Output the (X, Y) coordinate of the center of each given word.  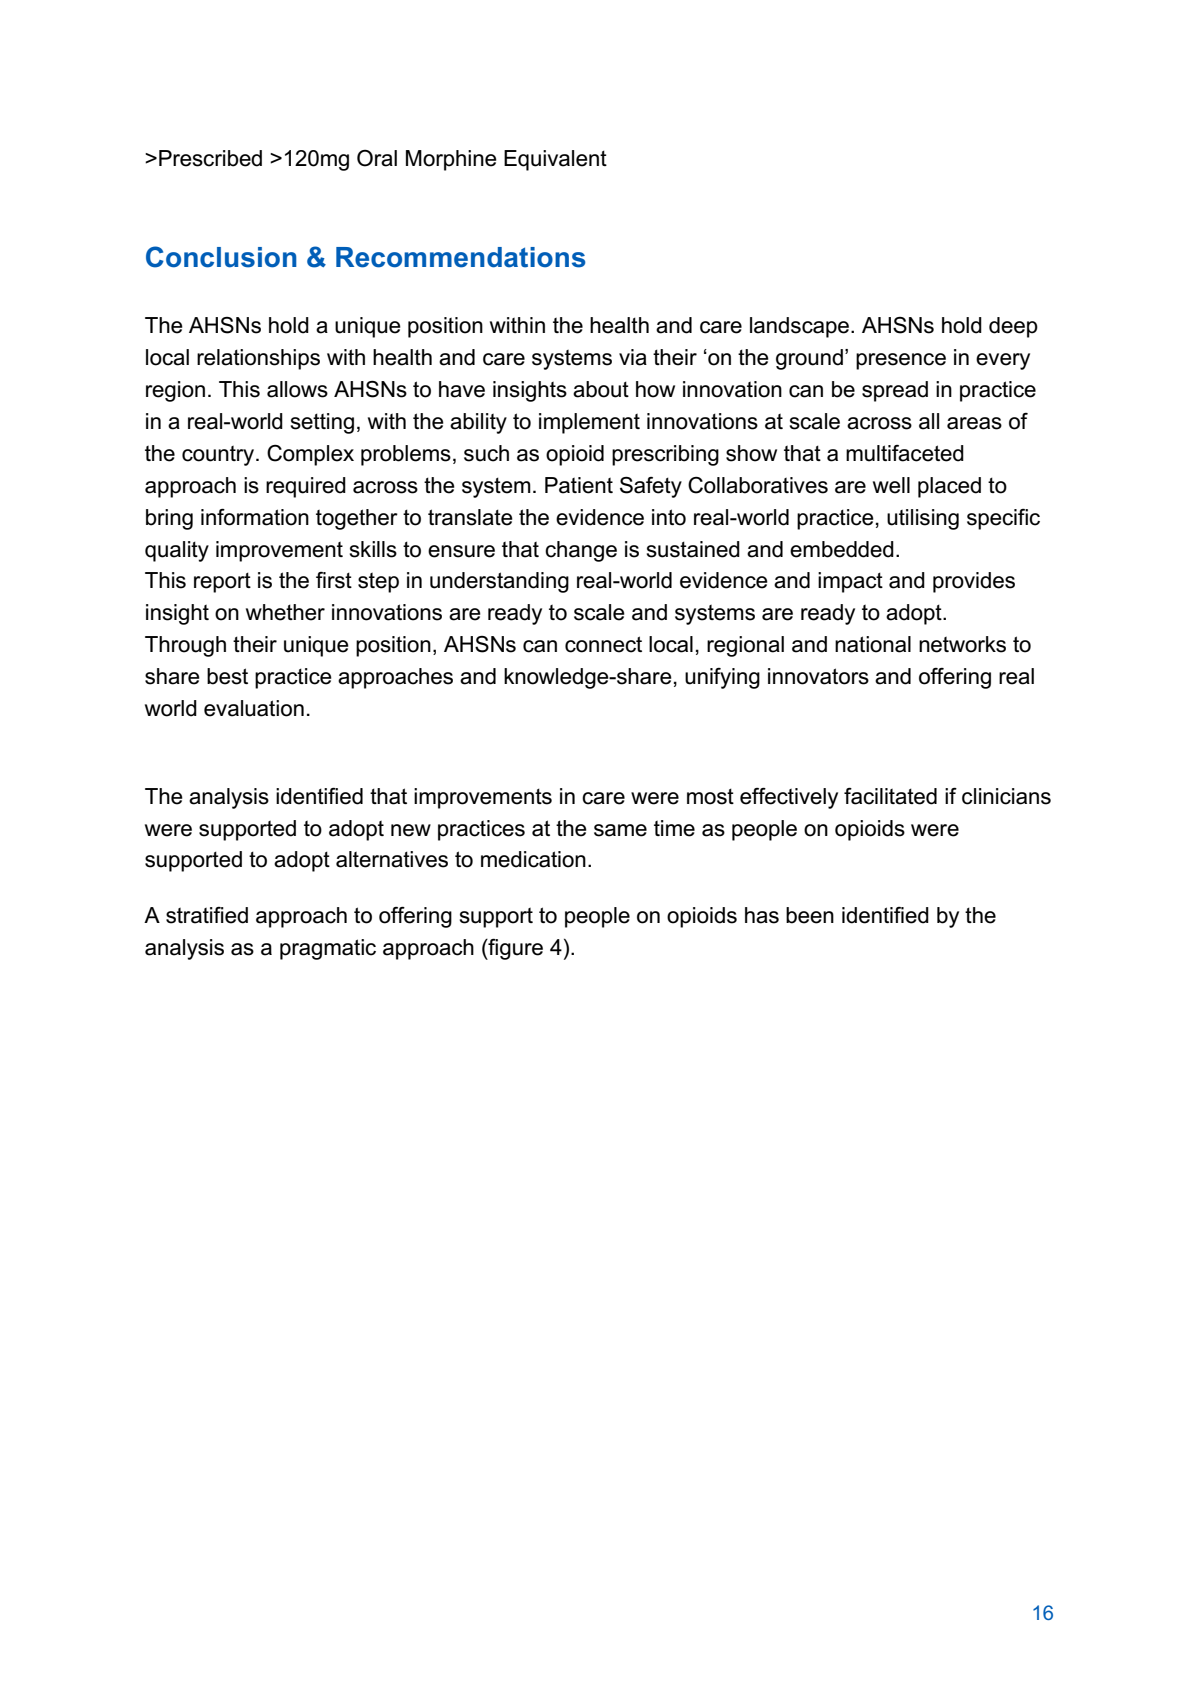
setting (322, 423)
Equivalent (555, 160)
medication (533, 859)
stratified (207, 915)
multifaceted (905, 453)
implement (589, 423)
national (873, 644)
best (227, 676)
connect (603, 644)
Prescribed (210, 158)
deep (1013, 327)
